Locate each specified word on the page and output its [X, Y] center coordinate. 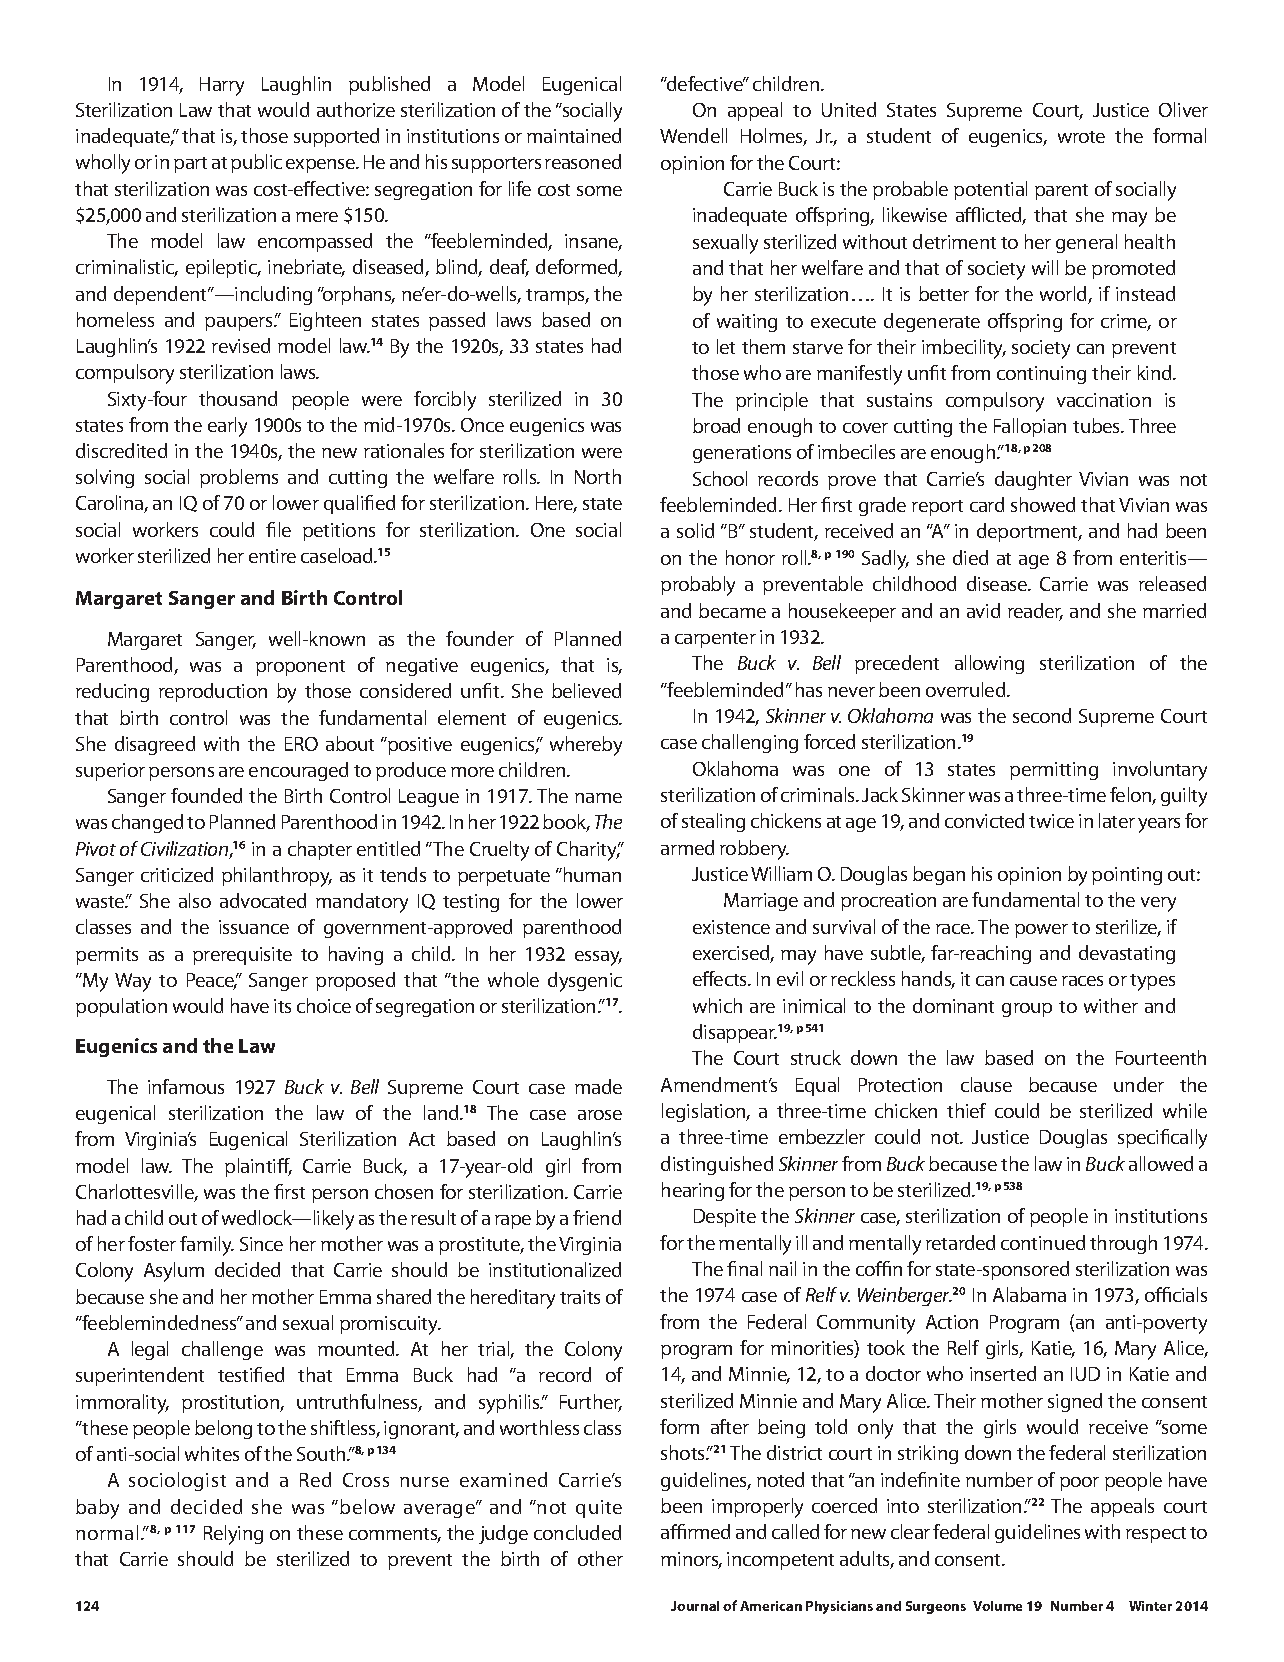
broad [716, 425]
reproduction [213, 692]
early [227, 427]
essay [598, 958]
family [207, 1246]
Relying [233, 1535]
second [1042, 715]
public [256, 163]
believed [586, 690]
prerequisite [242, 956]
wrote [1081, 137]
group [1027, 1010]
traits [580, 1297]
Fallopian [1030, 427]
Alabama [1029, 1294]
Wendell [693, 135]
